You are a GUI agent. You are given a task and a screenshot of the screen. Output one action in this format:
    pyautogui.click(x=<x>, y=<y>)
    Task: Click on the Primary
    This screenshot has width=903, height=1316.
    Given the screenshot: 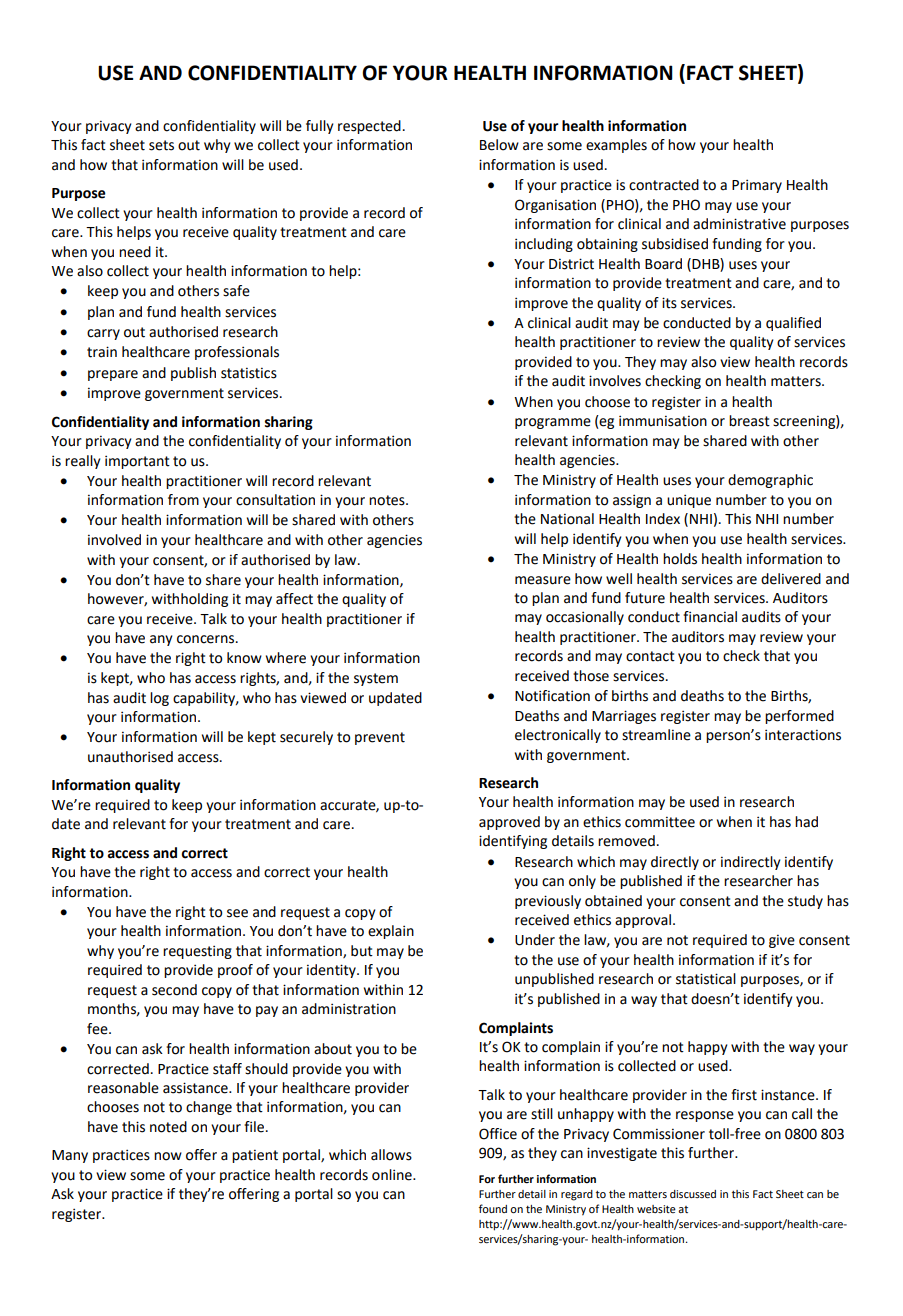 What is the action you would take?
    pyautogui.click(x=757, y=186)
